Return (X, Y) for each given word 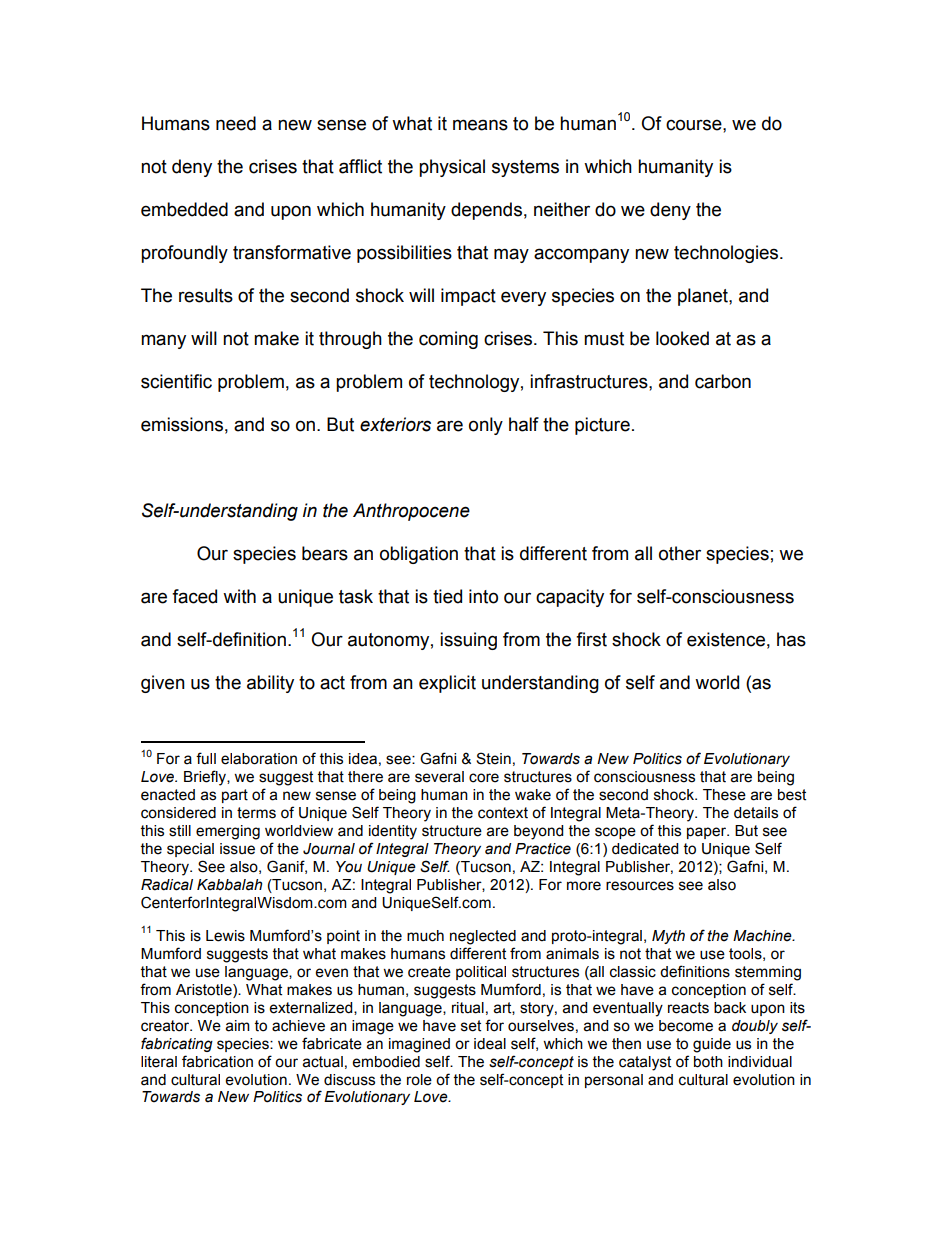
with (239, 596)
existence (726, 639)
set (471, 1026)
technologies (727, 254)
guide (712, 1045)
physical (452, 168)
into (483, 596)
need (236, 123)
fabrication (217, 1061)
